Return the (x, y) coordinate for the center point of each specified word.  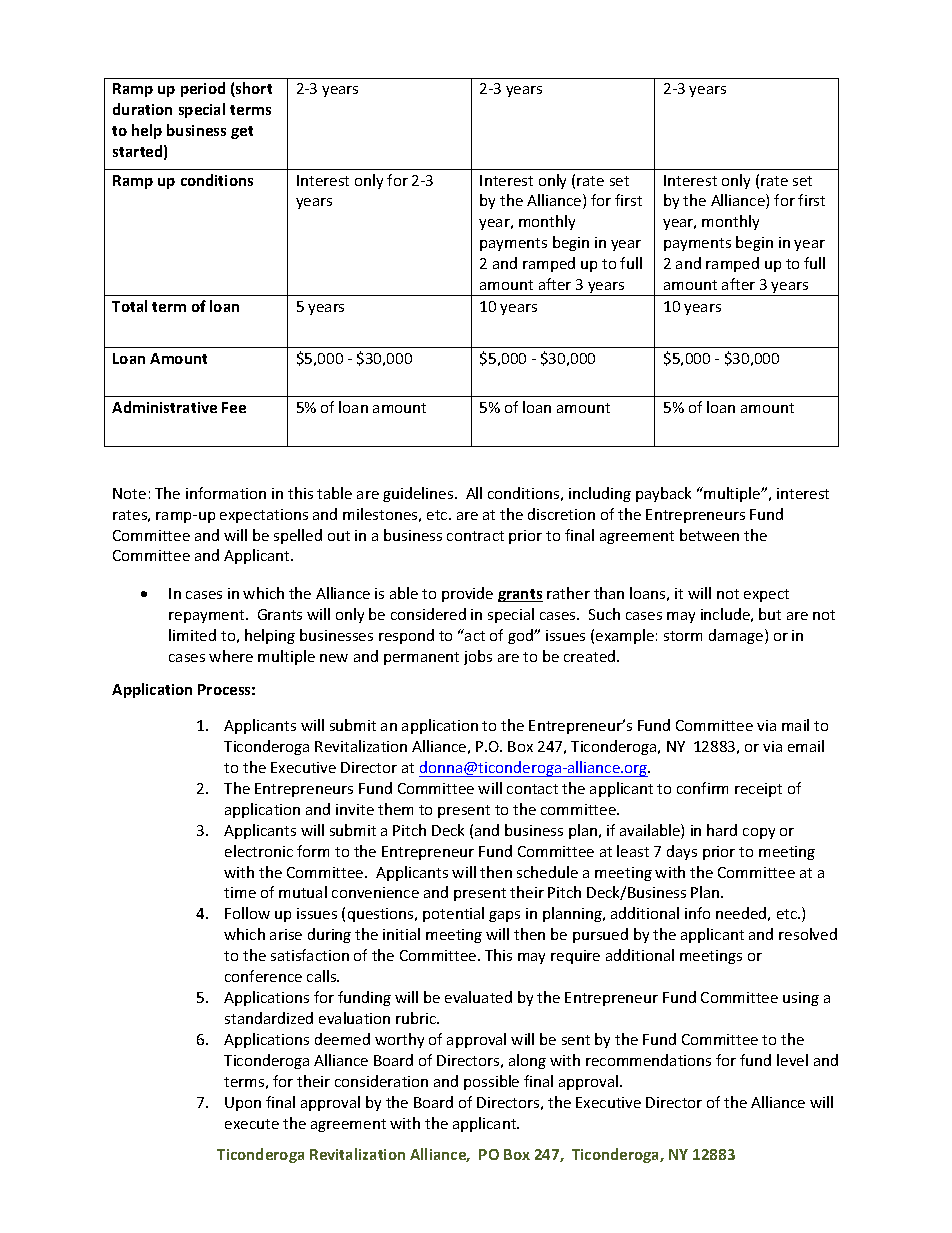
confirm (702, 788)
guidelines (419, 494)
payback (663, 494)
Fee (234, 407)
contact (532, 789)
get (242, 132)
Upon (243, 1104)
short (253, 89)
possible (491, 1082)
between (709, 535)
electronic (259, 851)
